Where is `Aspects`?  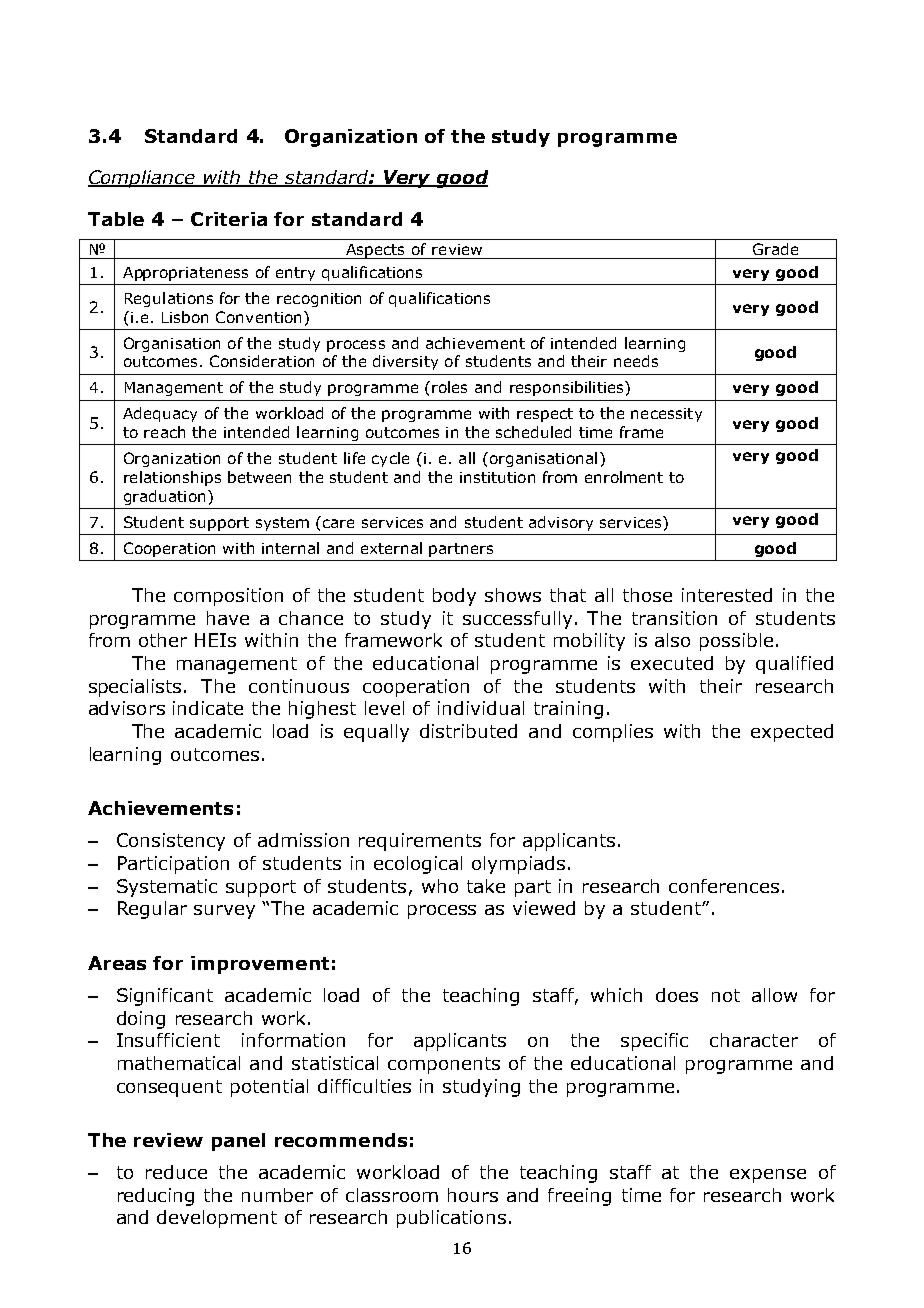
Aspects is located at coordinates (376, 251).
